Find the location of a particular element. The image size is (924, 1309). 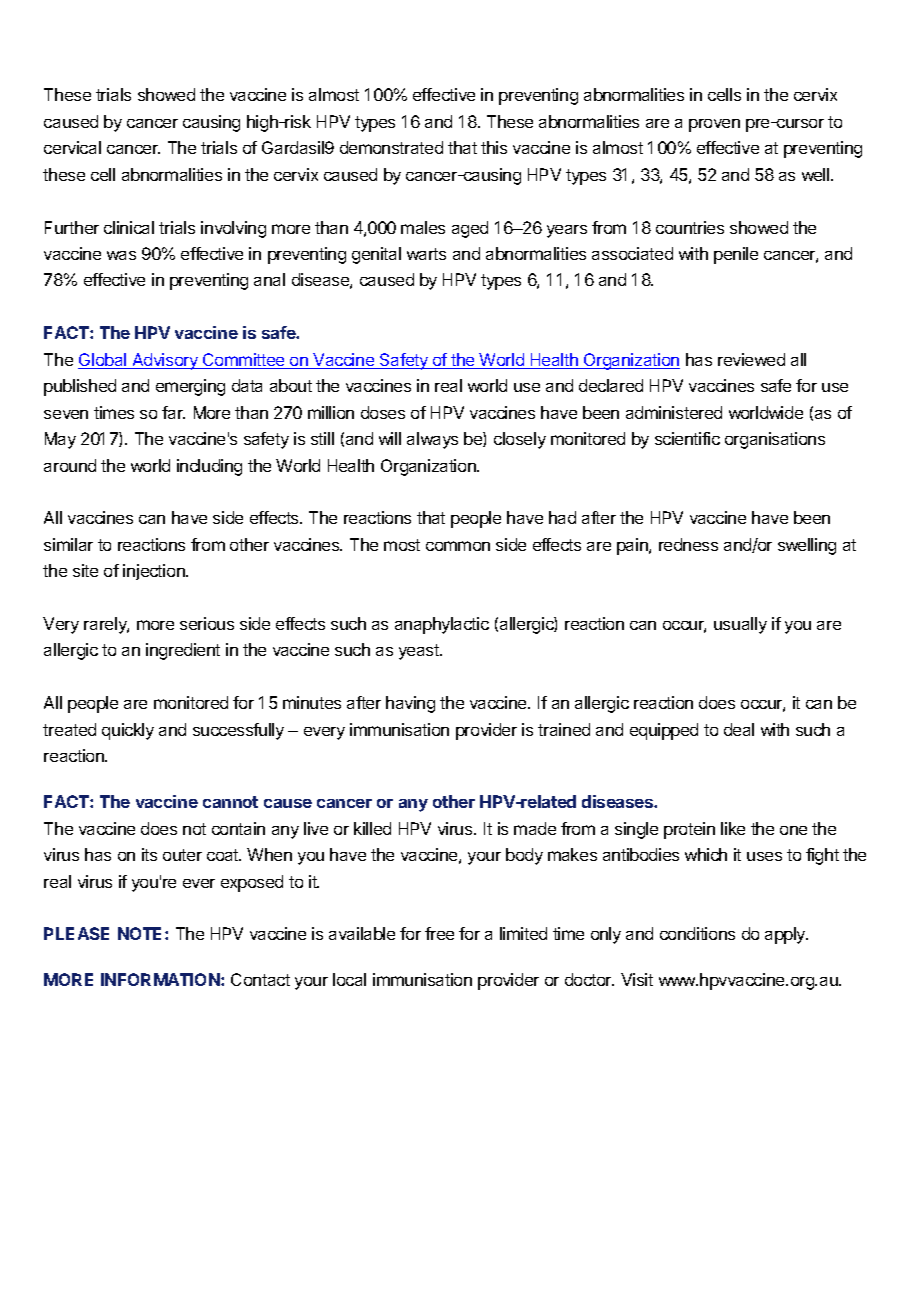

Advisory is located at coordinates (165, 361).
